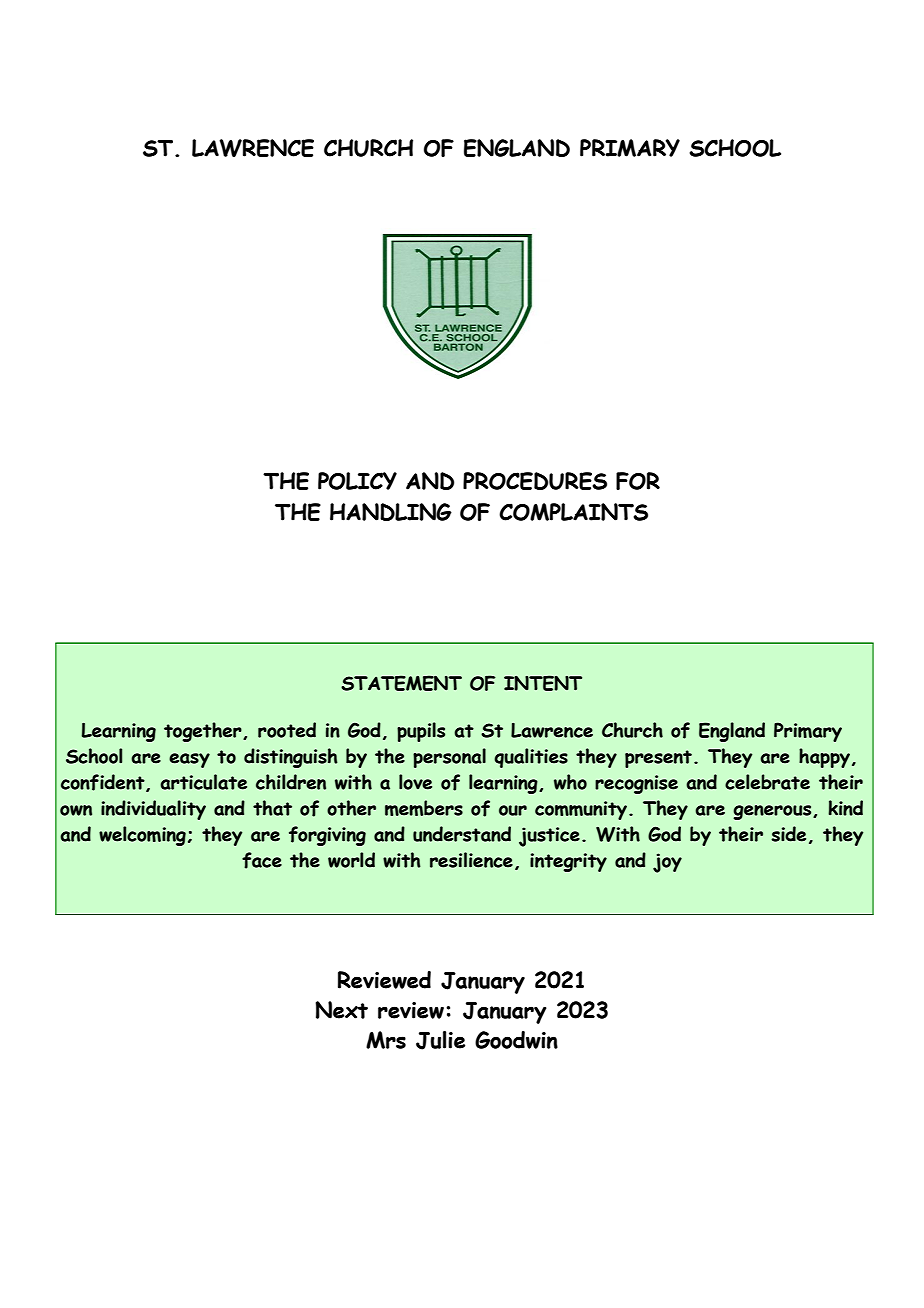  I want to click on POLICY, so click(357, 481).
